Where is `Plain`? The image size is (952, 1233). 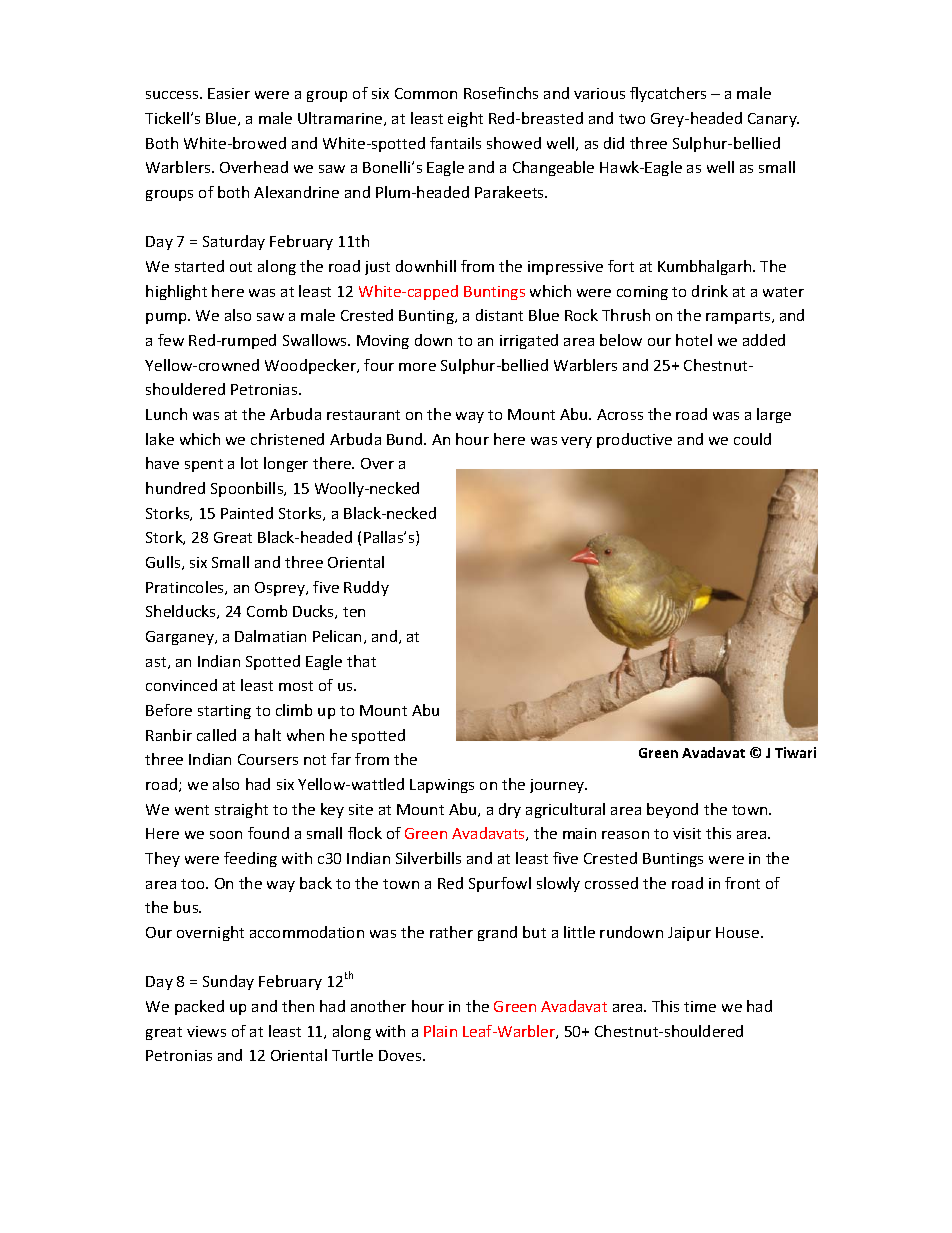
Plain is located at coordinates (440, 1031).
